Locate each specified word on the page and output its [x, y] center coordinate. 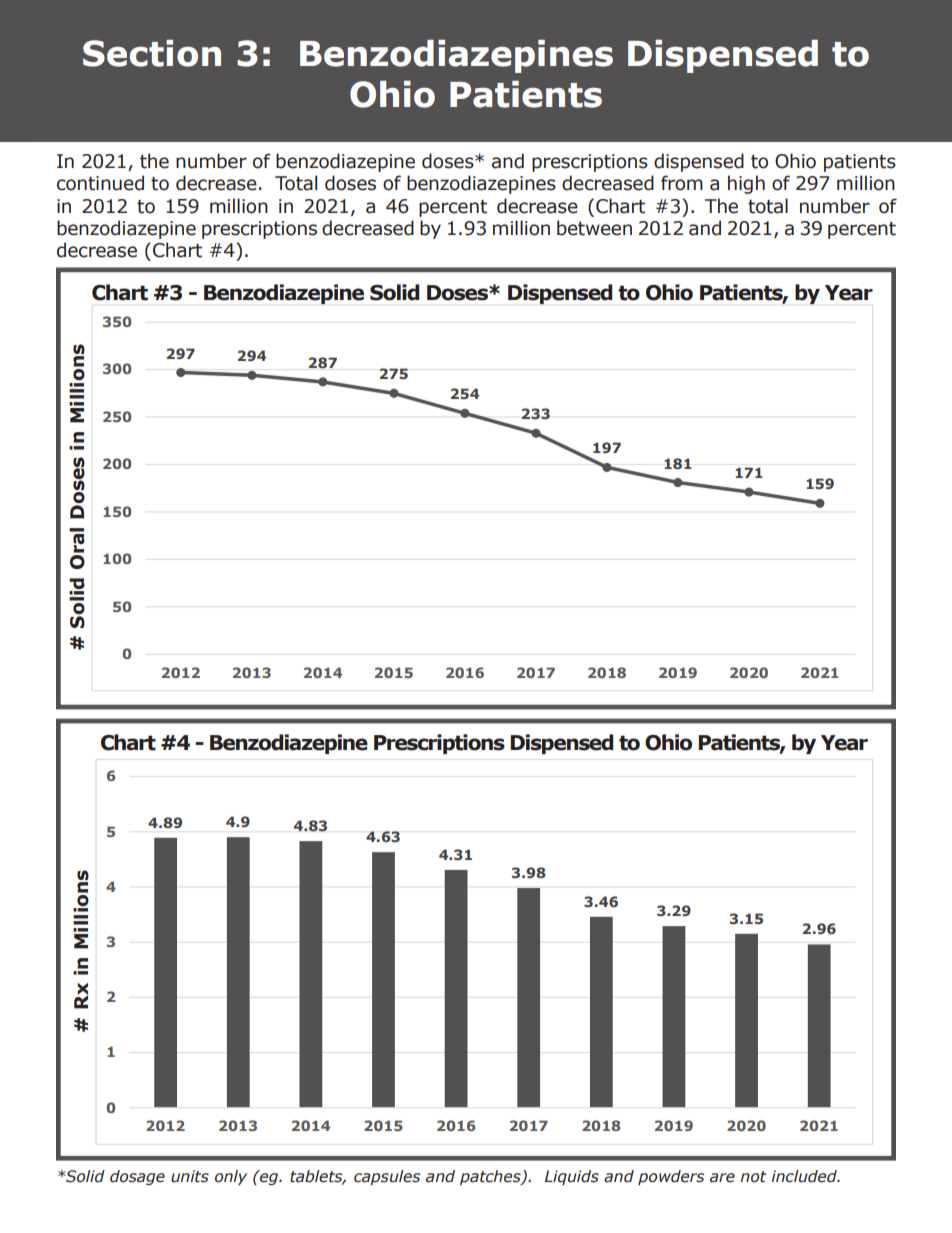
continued [100, 183]
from [682, 183]
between [594, 228]
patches [491, 1177]
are [722, 1178]
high [746, 184]
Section [152, 53]
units [190, 1176]
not [753, 1177]
